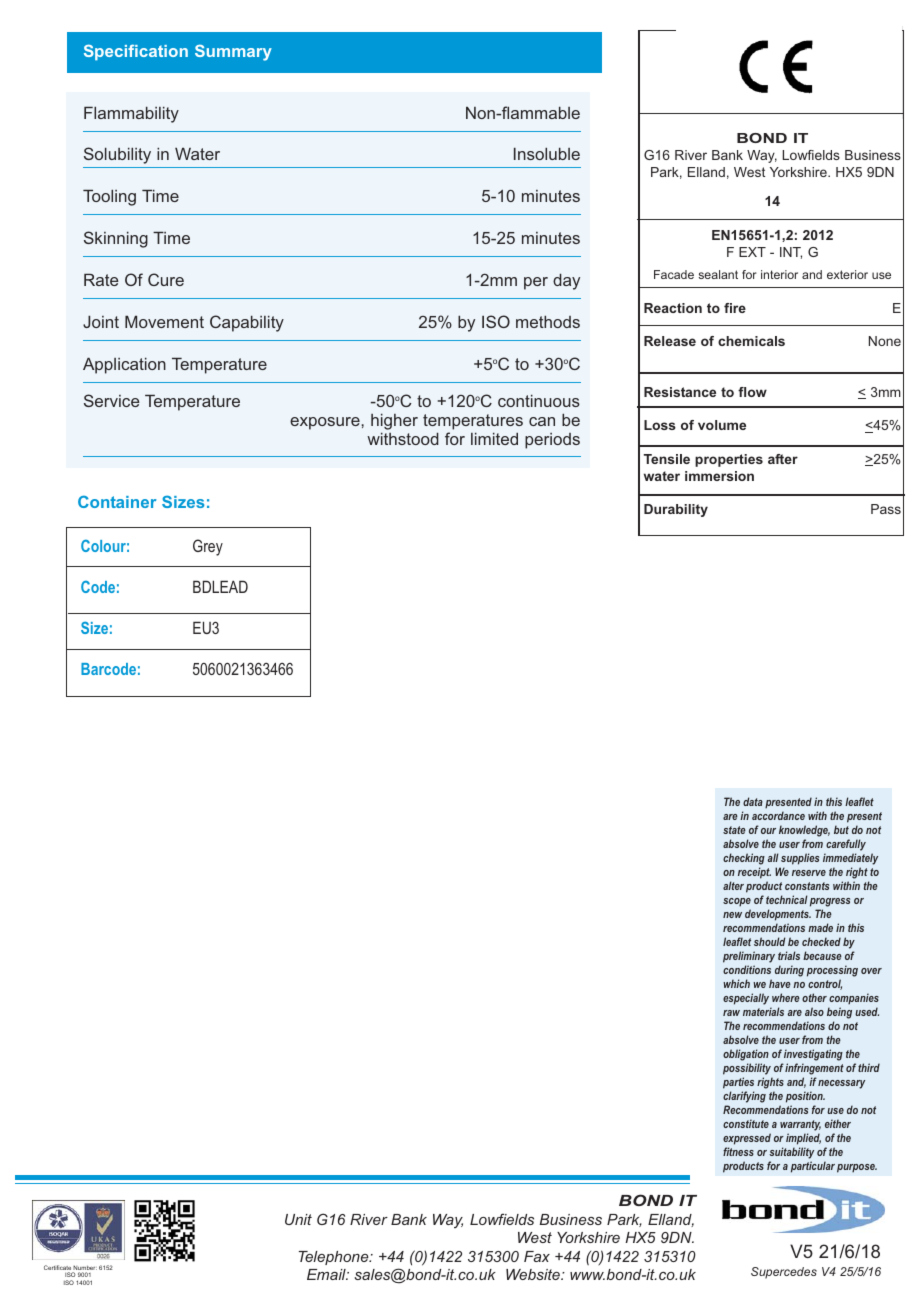  Describe the element at coordinates (753, 801) in the screenshot. I see `data` at that location.
